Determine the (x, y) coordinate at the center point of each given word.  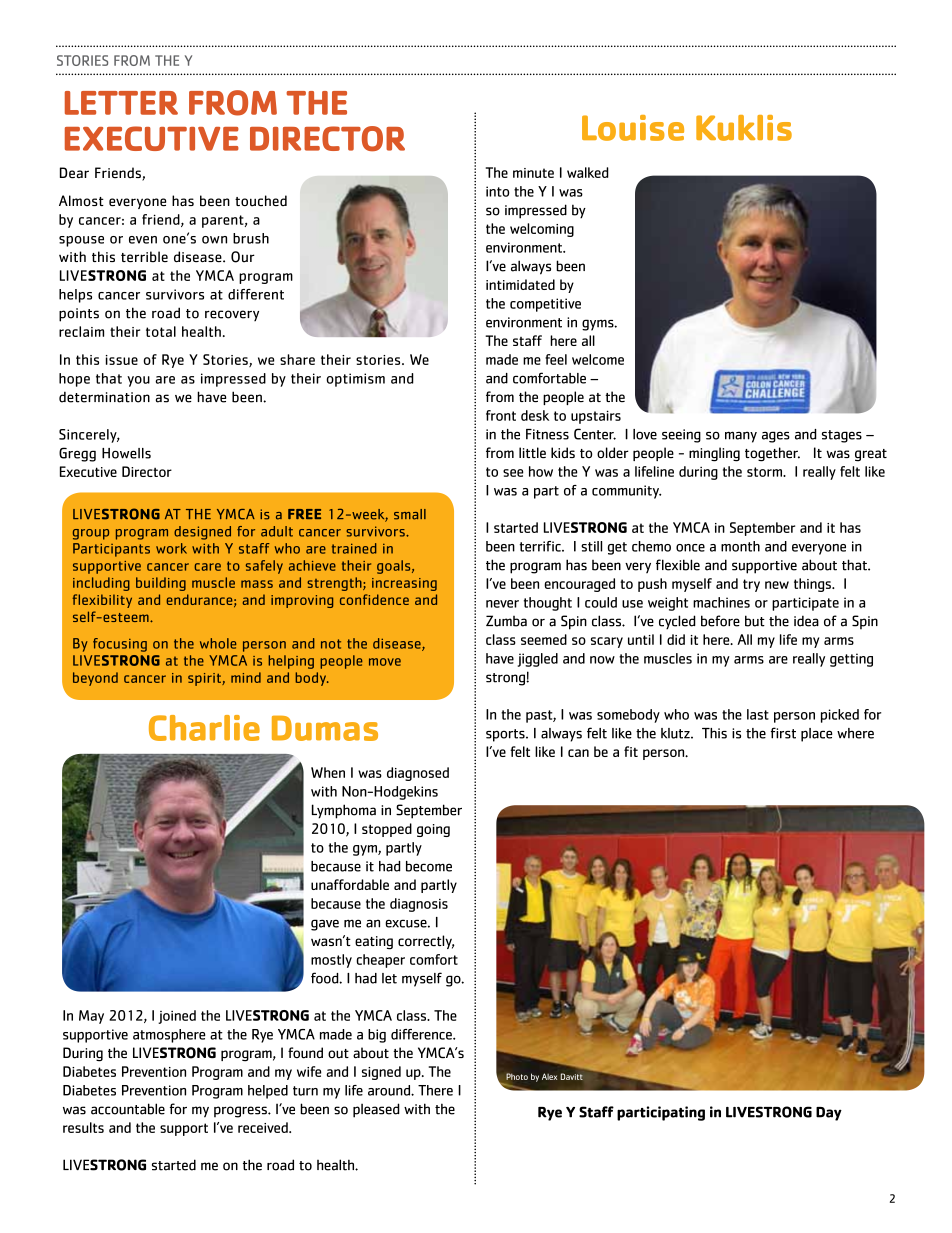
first (783, 733)
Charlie (204, 728)
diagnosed (418, 774)
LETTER (121, 103)
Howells (126, 453)
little (532, 452)
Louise (633, 128)
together (772, 454)
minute (533, 173)
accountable (128, 1109)
